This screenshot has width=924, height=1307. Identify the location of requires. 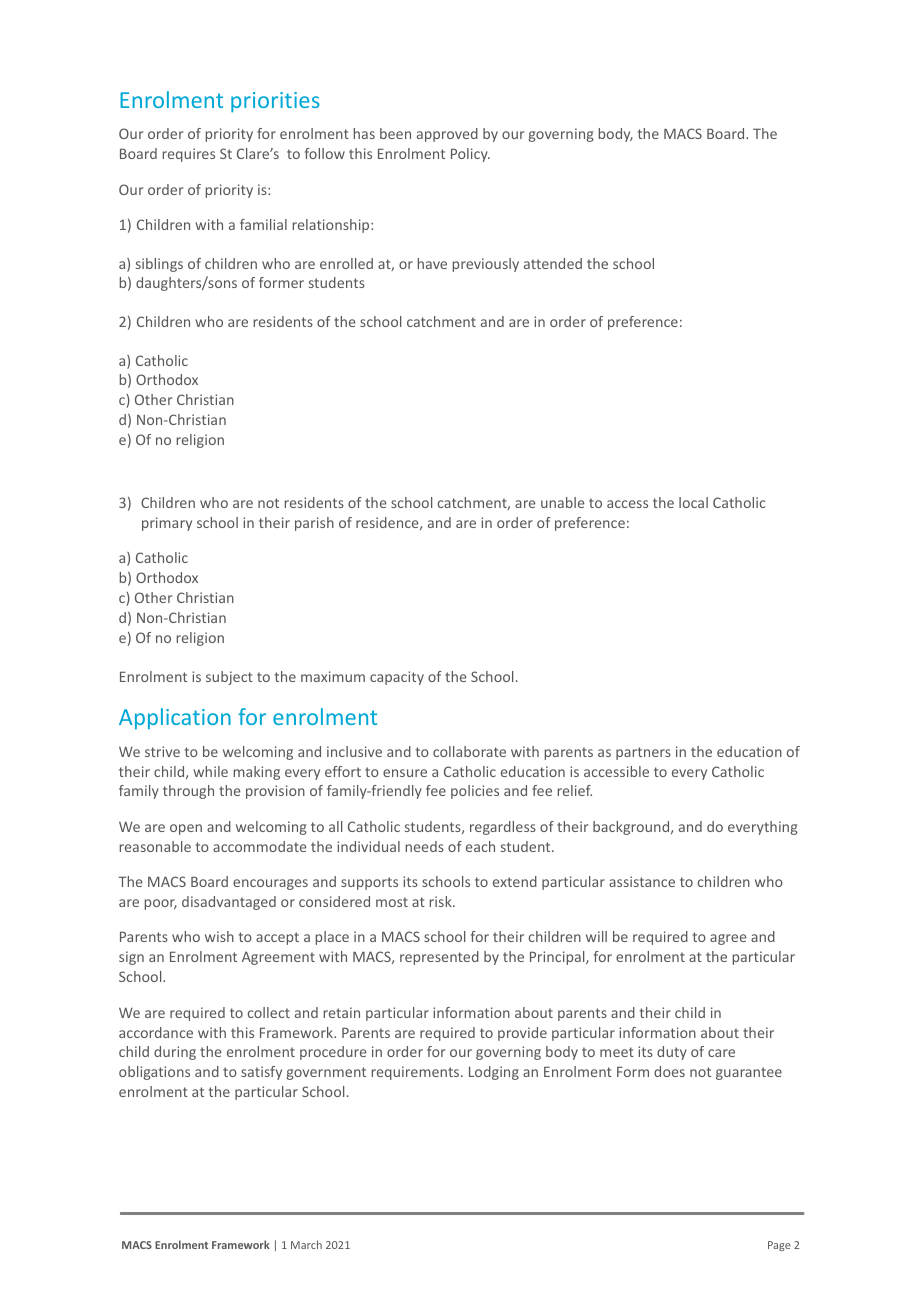
(189, 155).
